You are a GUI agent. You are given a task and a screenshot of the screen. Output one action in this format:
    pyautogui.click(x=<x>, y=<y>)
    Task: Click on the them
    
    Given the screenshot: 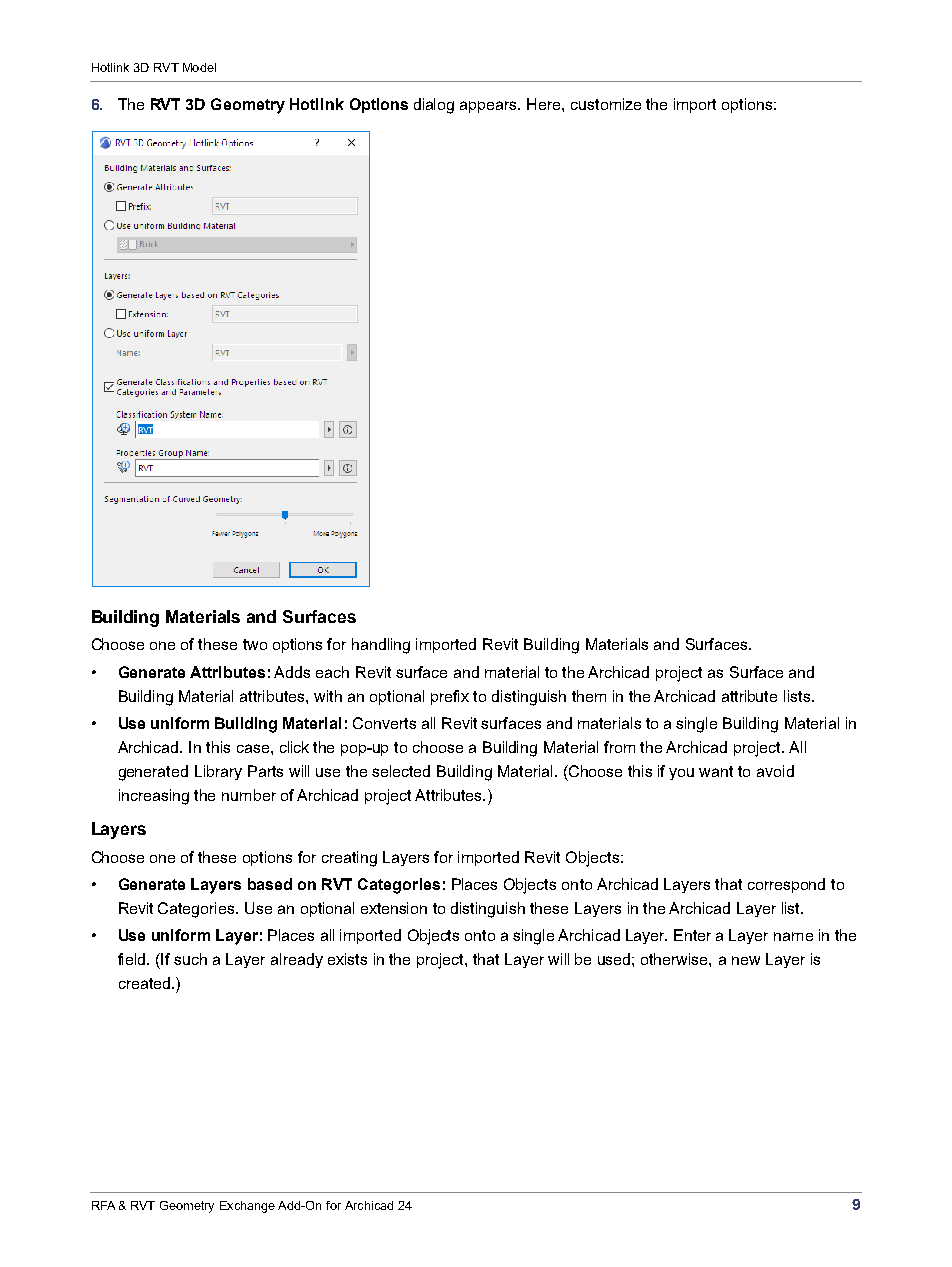 What is the action you would take?
    pyautogui.click(x=589, y=696)
